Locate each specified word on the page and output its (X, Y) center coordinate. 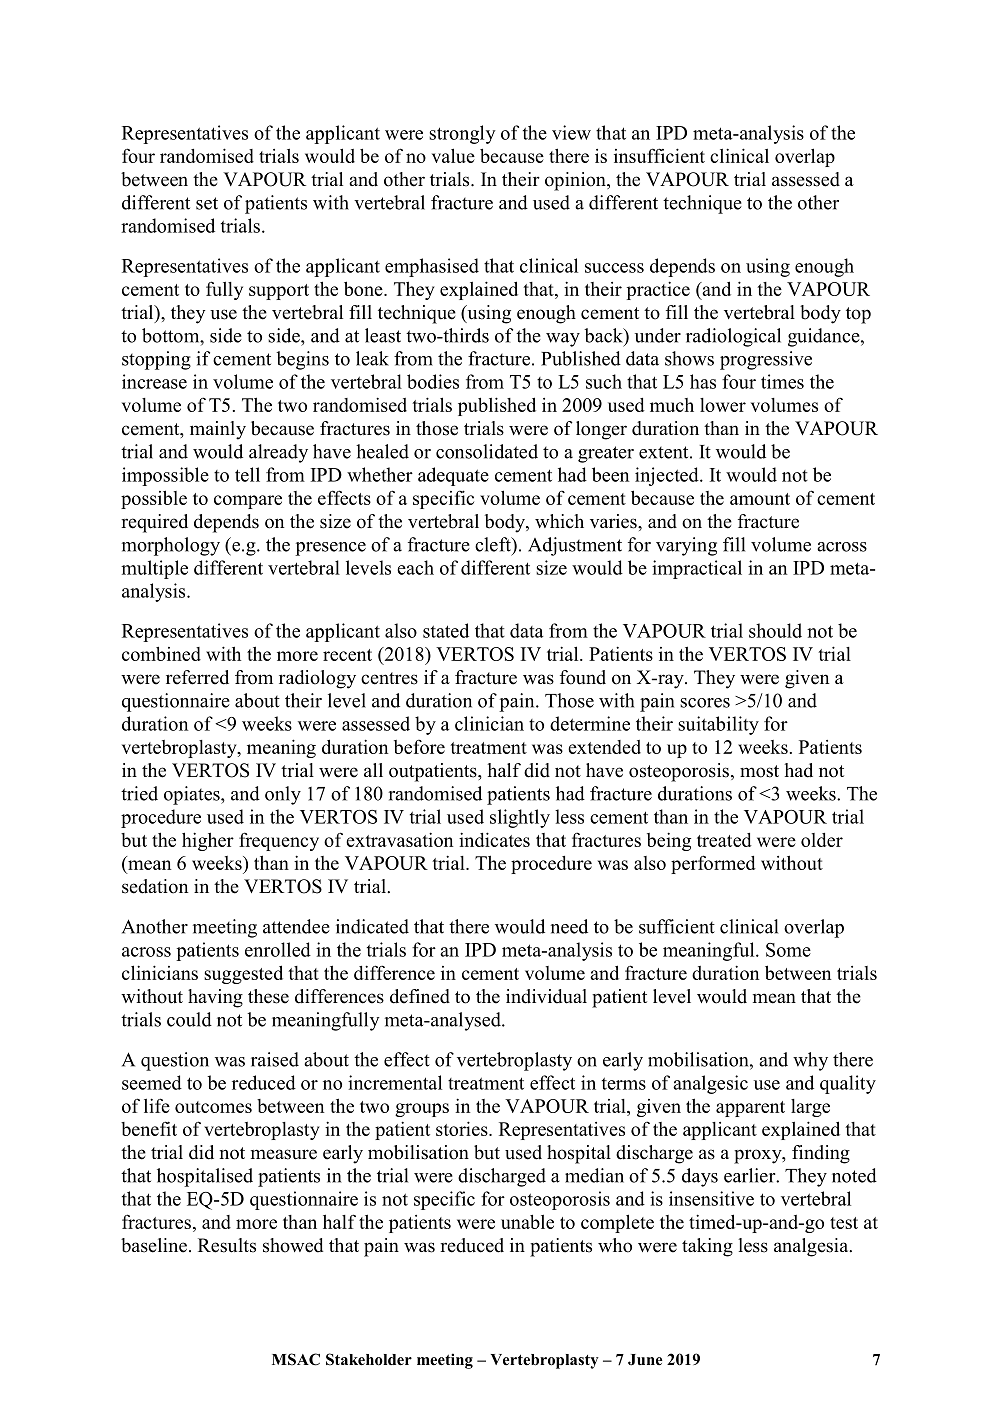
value (453, 155)
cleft (494, 544)
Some (788, 950)
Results (227, 1245)
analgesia (812, 1247)
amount (760, 499)
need (569, 926)
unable (527, 1221)
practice (658, 290)
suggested (243, 974)
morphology (171, 546)
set (207, 203)
